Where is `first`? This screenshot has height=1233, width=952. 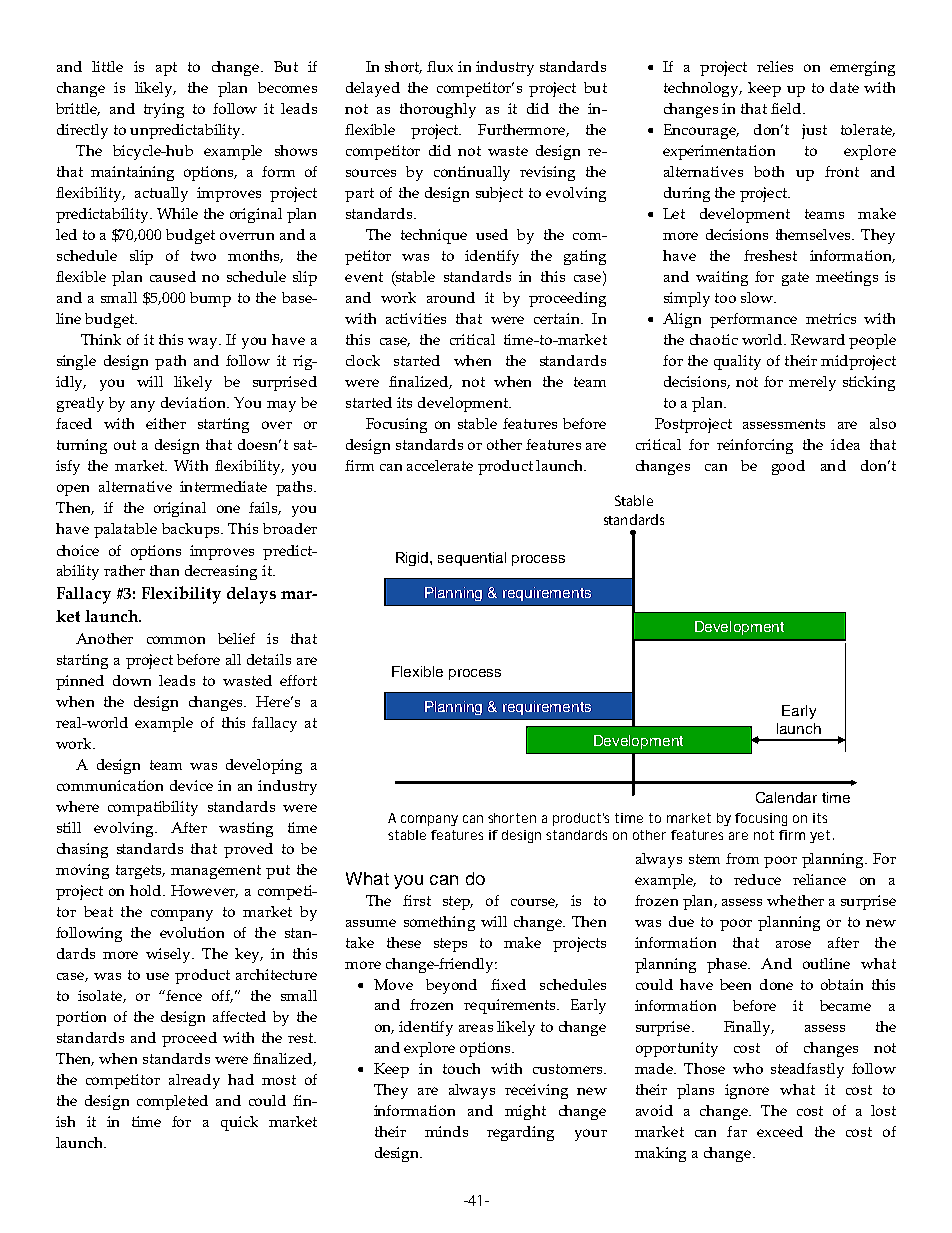
first is located at coordinates (417, 900).
